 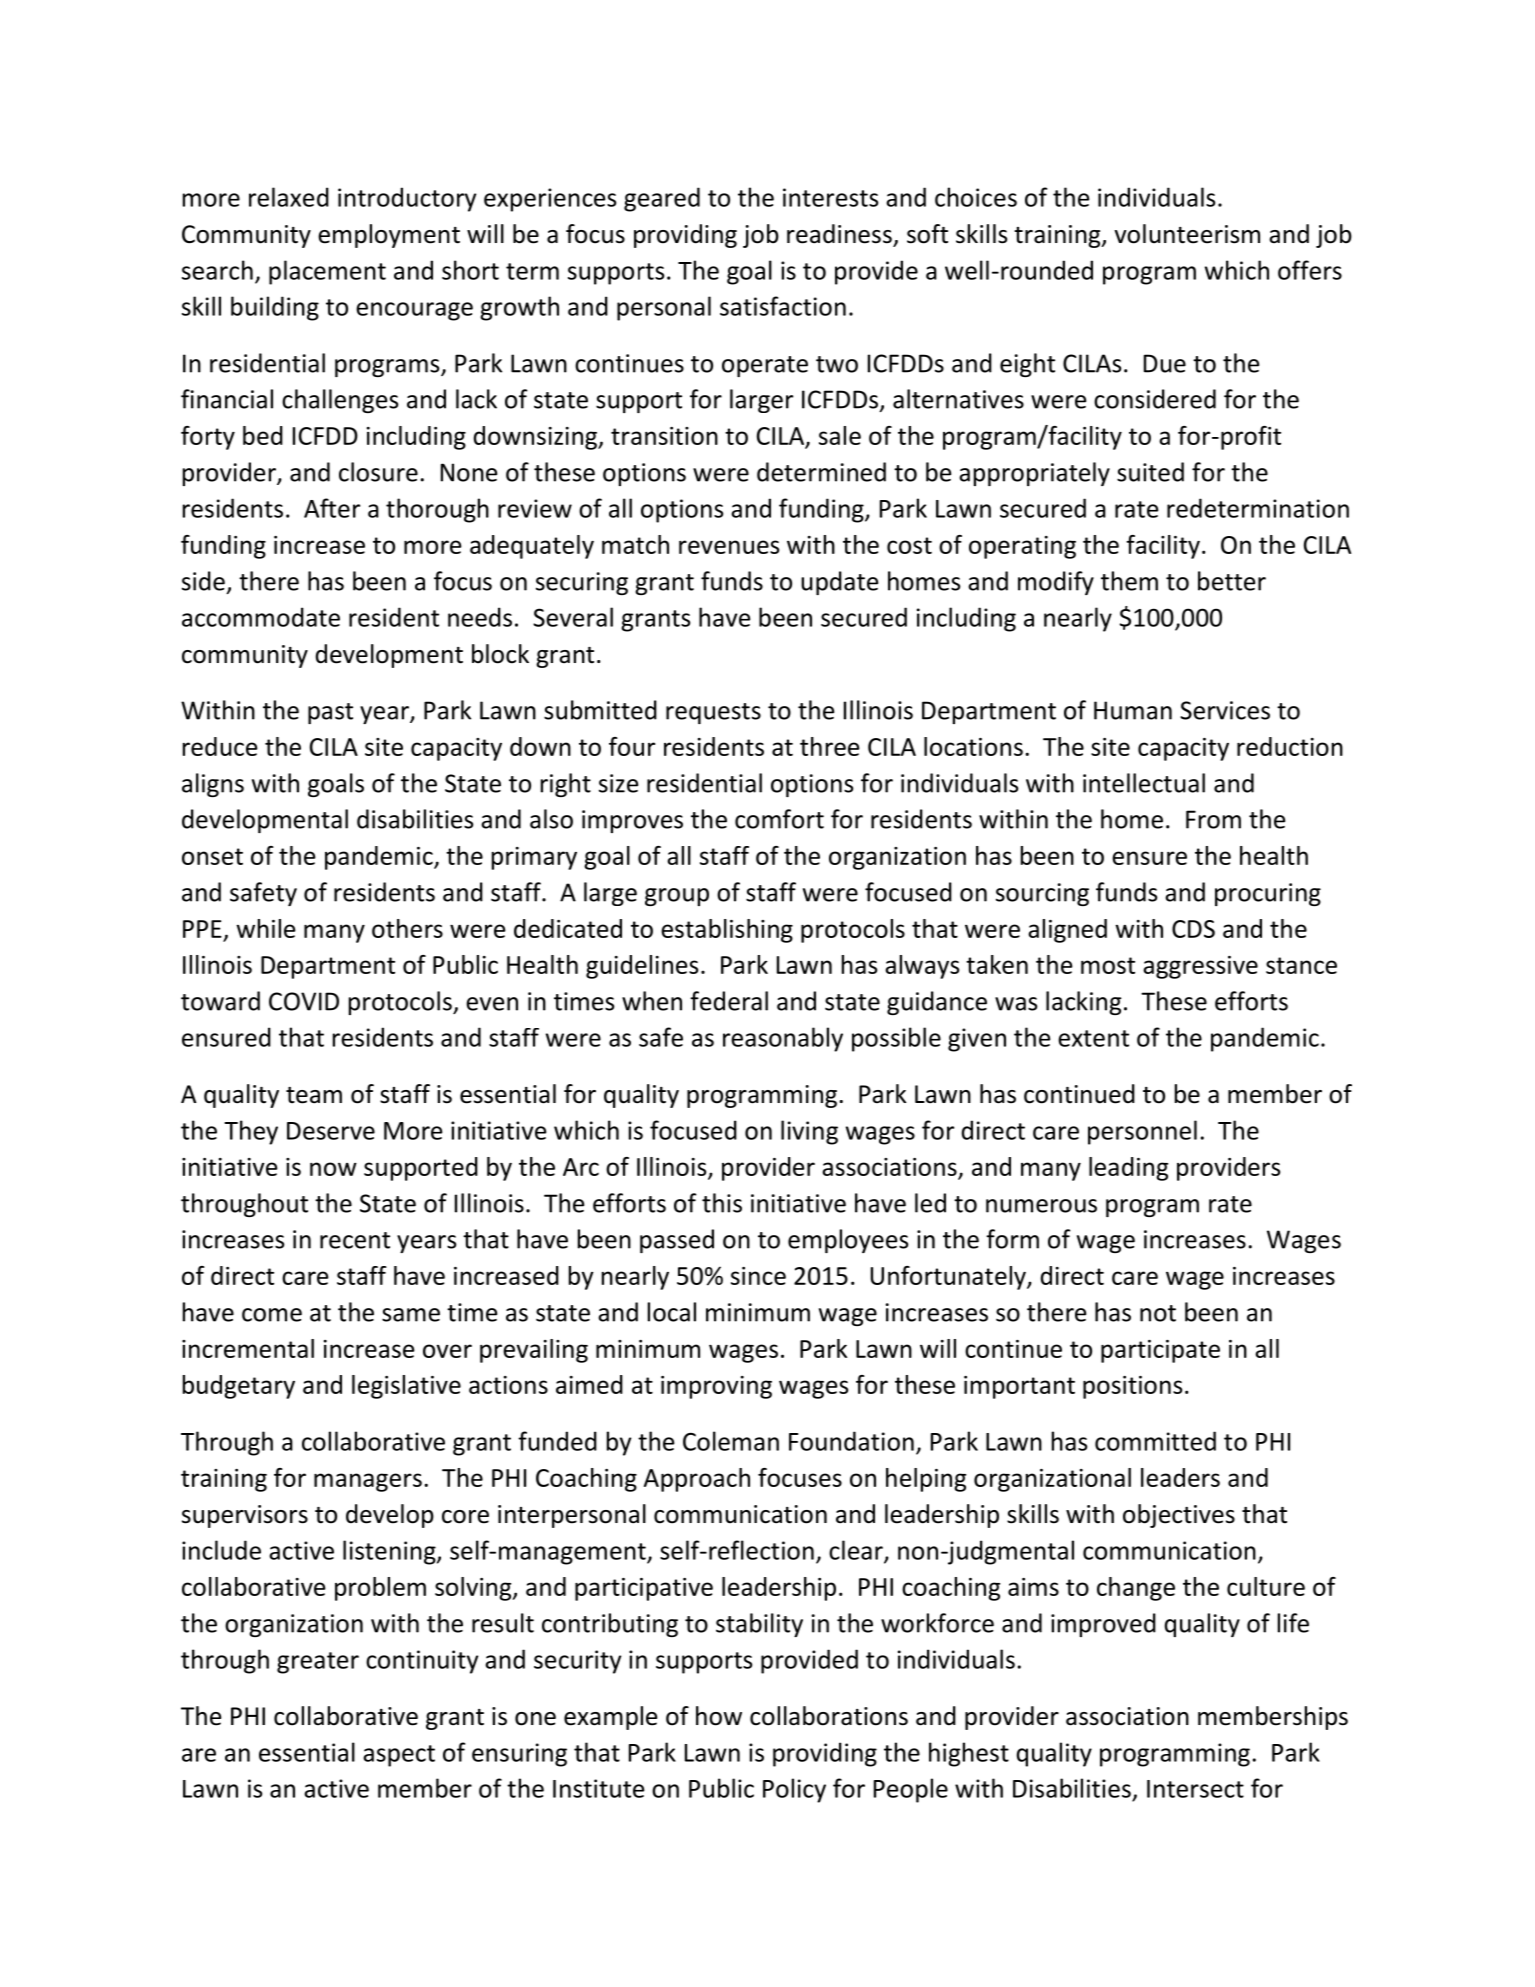 What do you see at coordinates (719, 1716) in the screenshot?
I see `how` at bounding box center [719, 1716].
